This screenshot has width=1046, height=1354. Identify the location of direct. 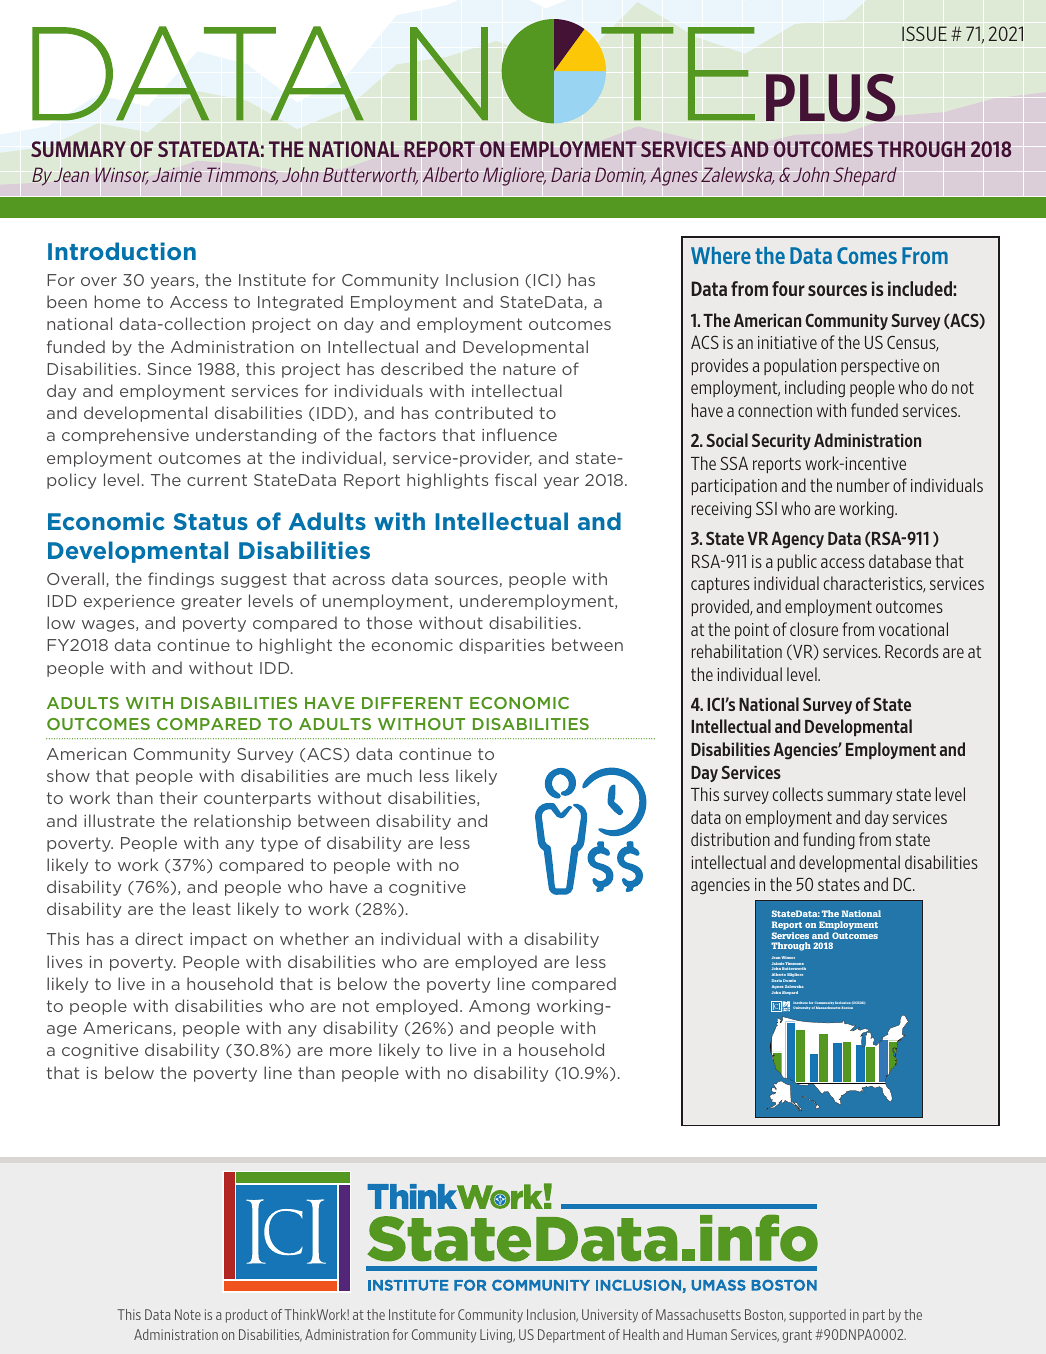
(159, 938).
